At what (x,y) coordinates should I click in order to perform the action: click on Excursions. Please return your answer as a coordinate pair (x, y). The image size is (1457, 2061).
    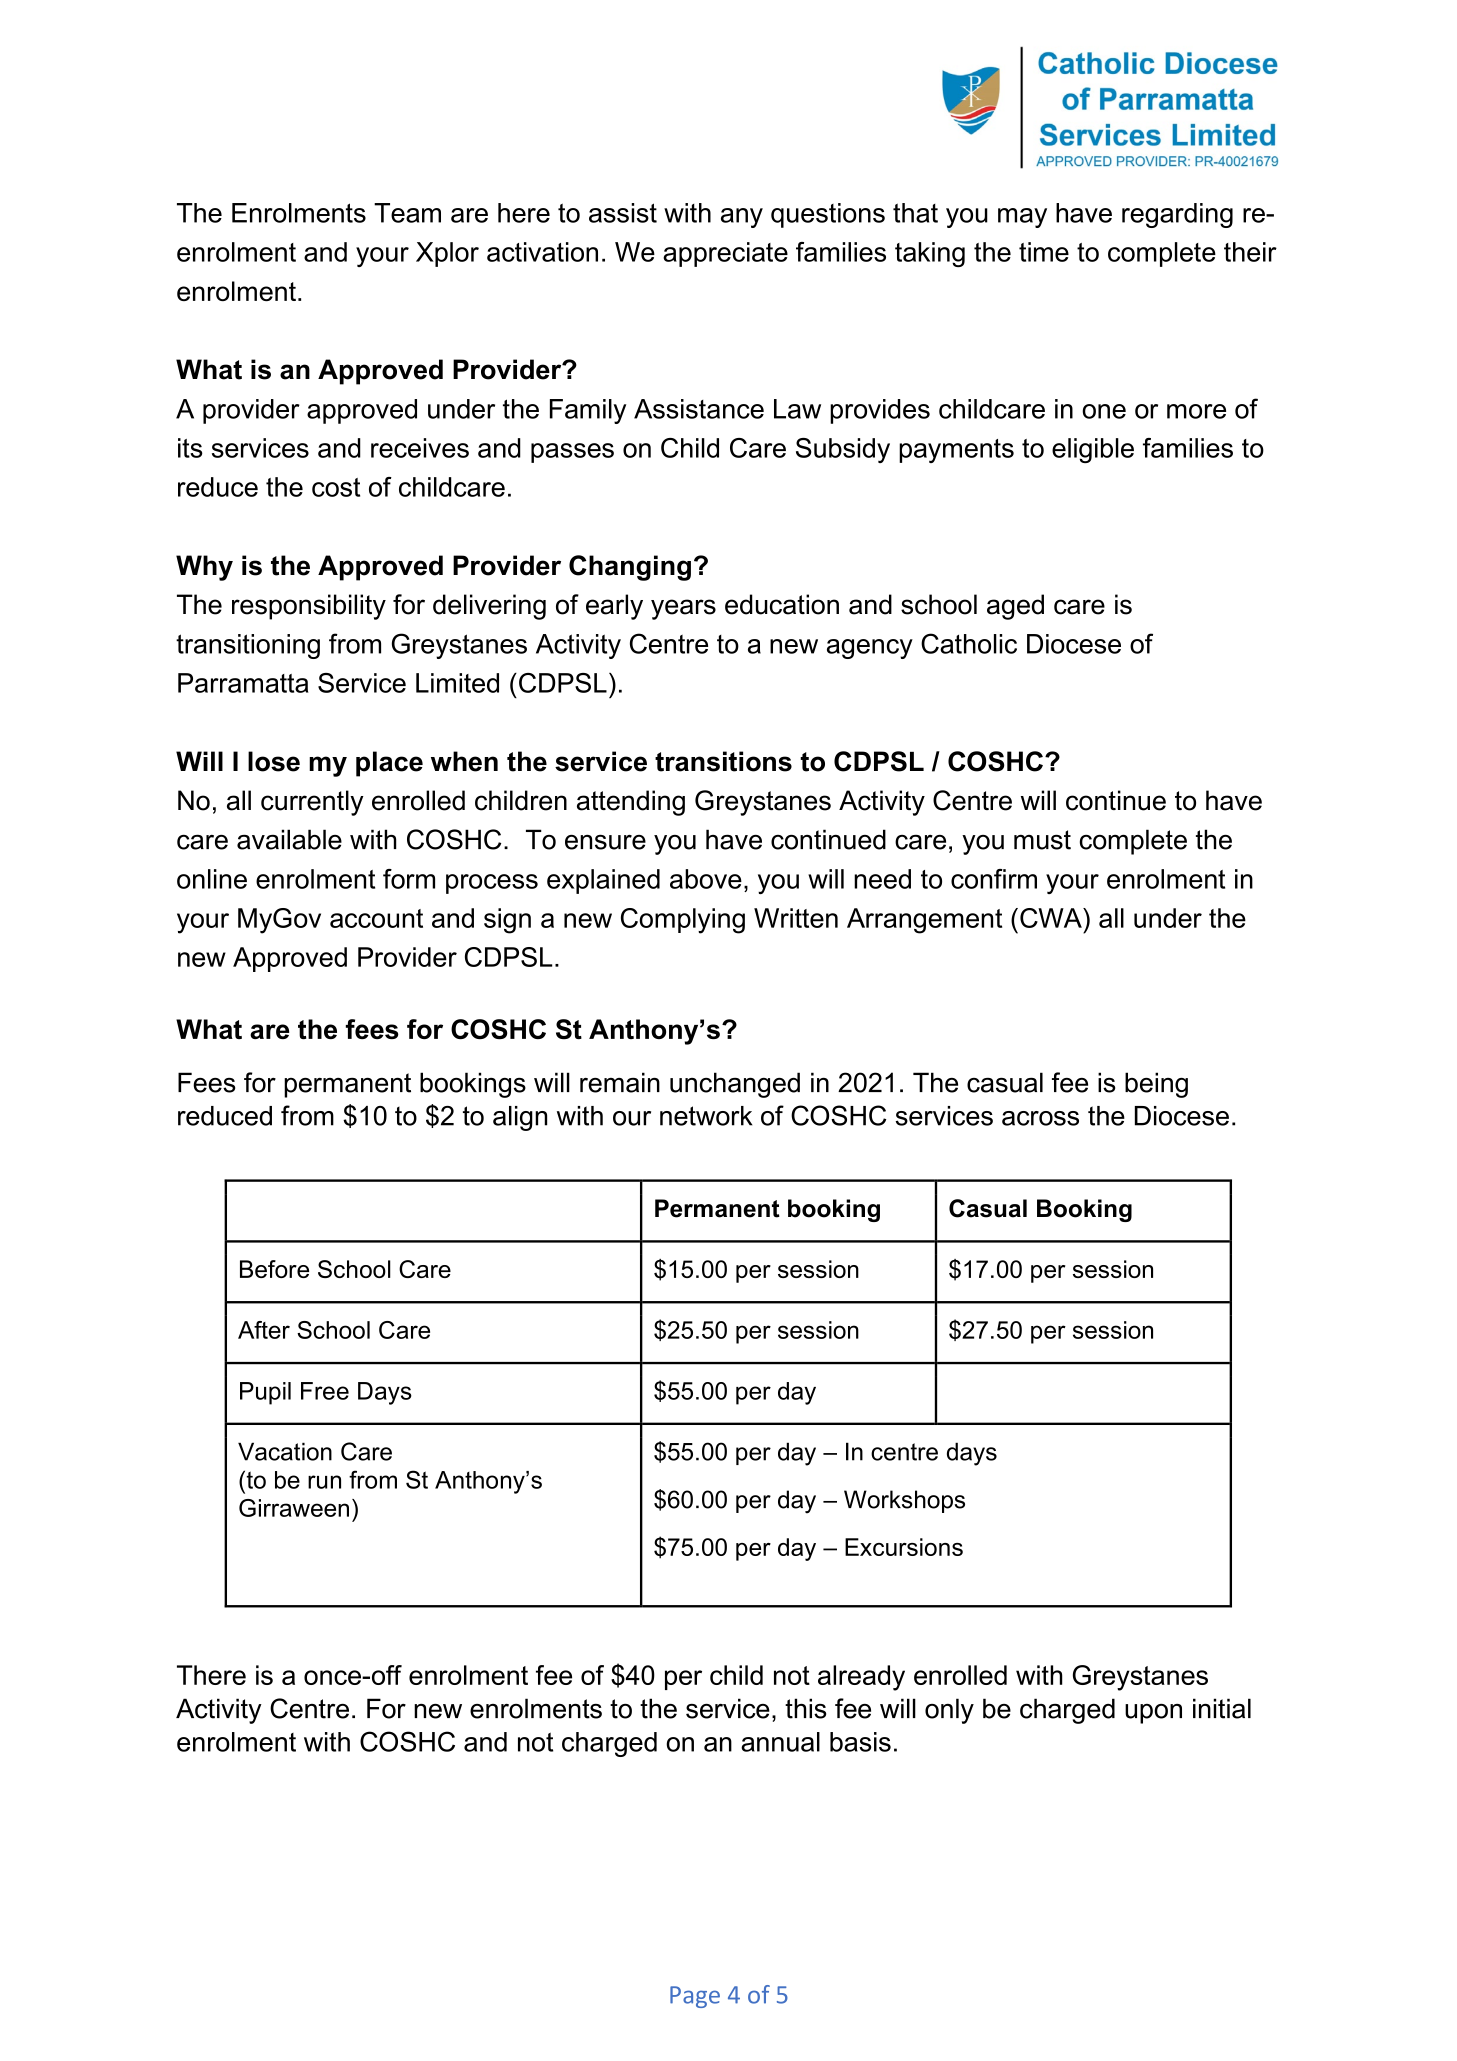
    Looking at the image, I should click on (904, 1547).
